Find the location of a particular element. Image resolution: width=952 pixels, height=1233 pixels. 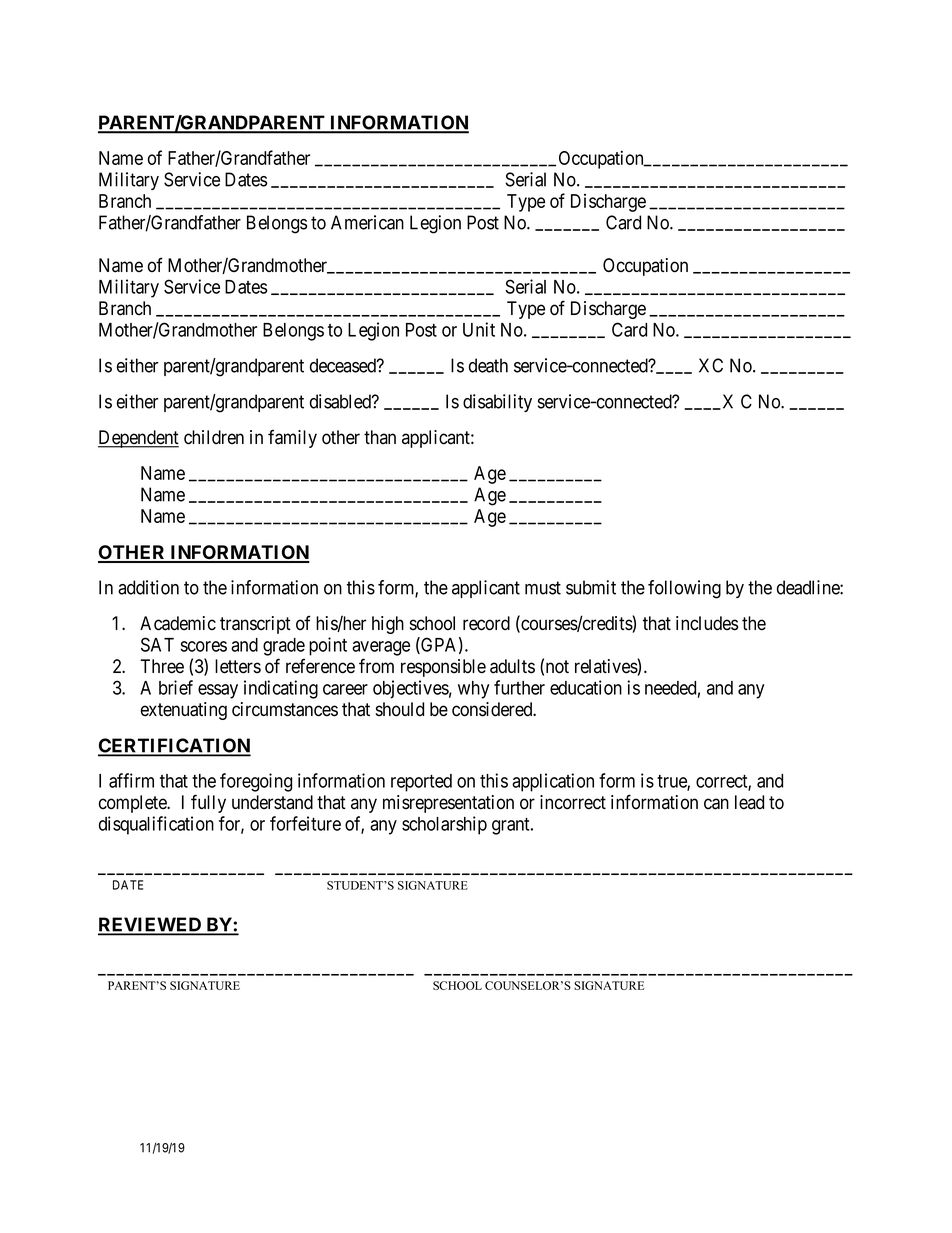

misrepresentation is located at coordinates (448, 804).
